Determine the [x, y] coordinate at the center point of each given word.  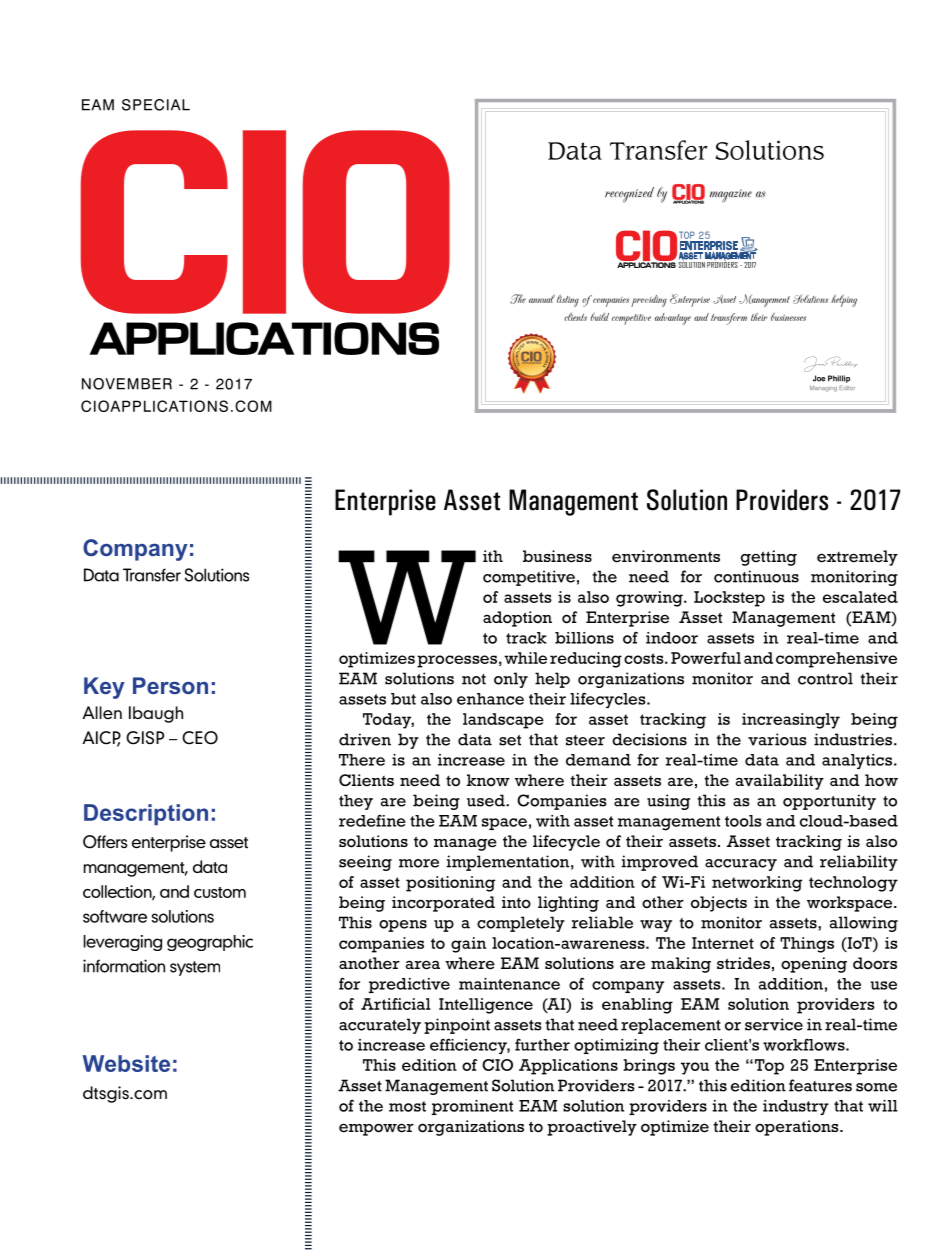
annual [542, 298]
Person [170, 685]
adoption [517, 619]
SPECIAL [156, 105]
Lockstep [729, 599]
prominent [472, 1107]
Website [126, 1063]
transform [729, 319]
